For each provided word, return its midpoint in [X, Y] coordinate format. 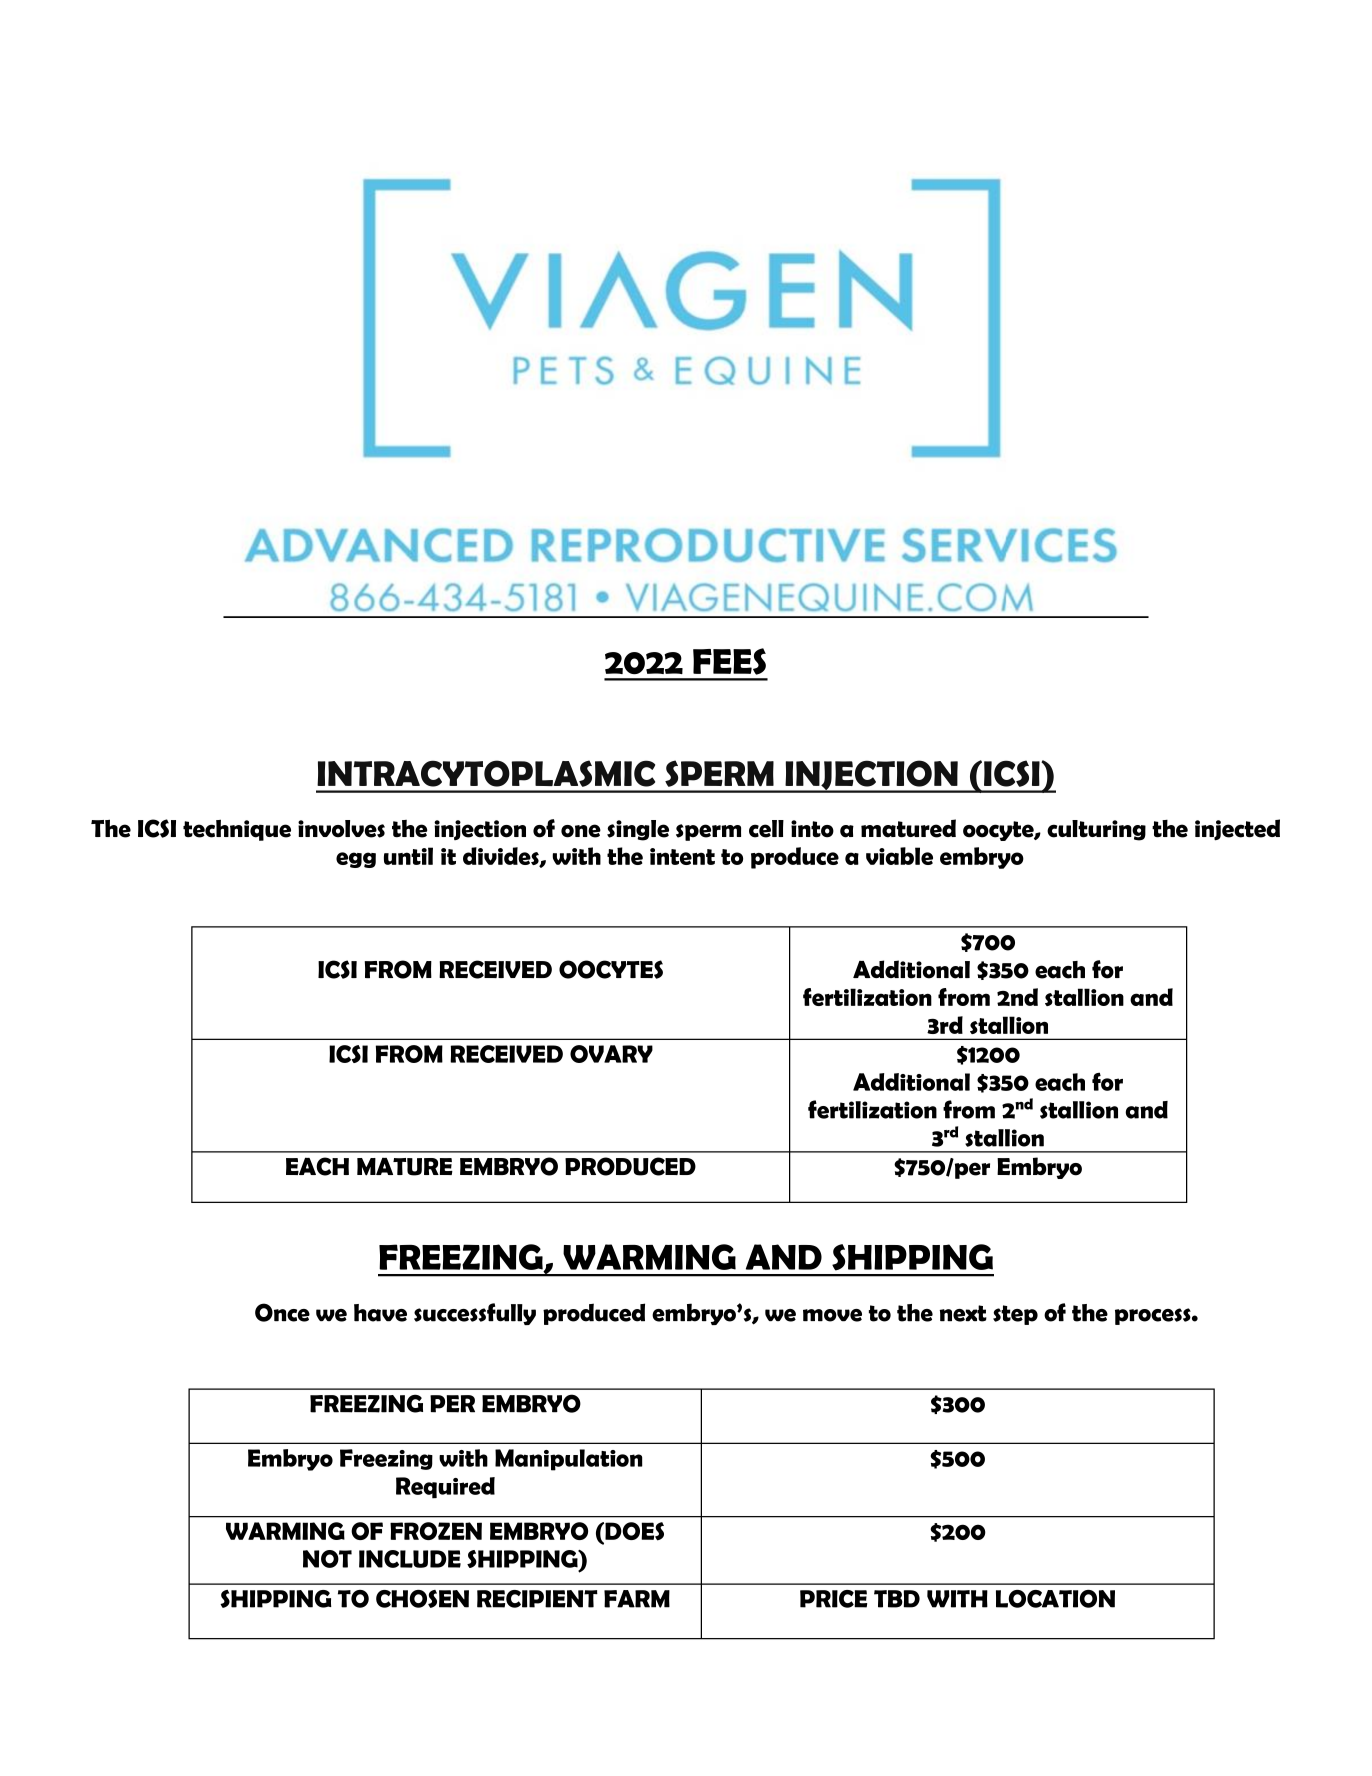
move [832, 1315]
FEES [729, 661]
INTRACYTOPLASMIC [486, 773]
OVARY [611, 1054]
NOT [327, 1559]
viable [899, 856]
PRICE [833, 1599]
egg [356, 860]
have [380, 1313]
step [1015, 1315]
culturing [1096, 830]
